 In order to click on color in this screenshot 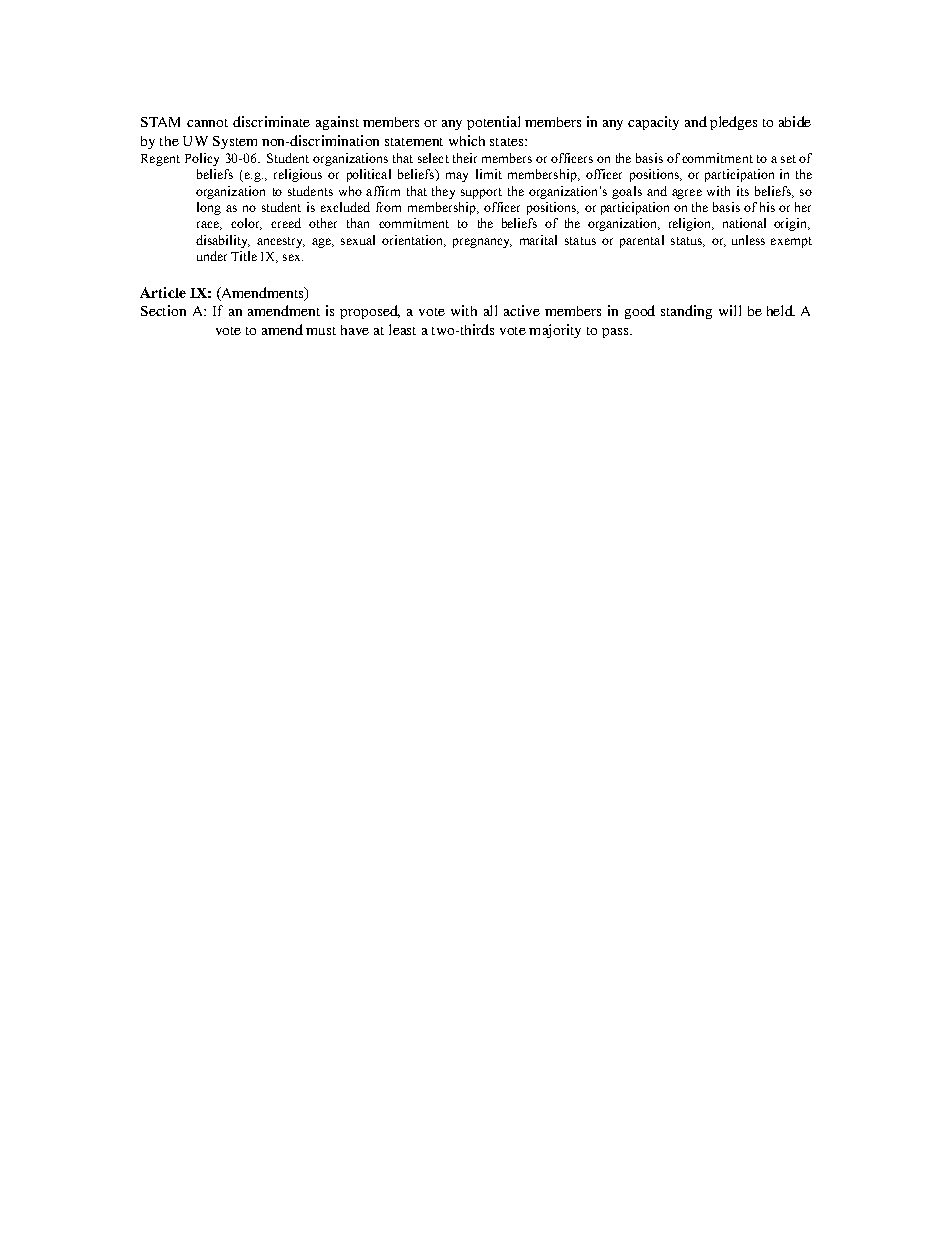, I will do `click(246, 224)`.
